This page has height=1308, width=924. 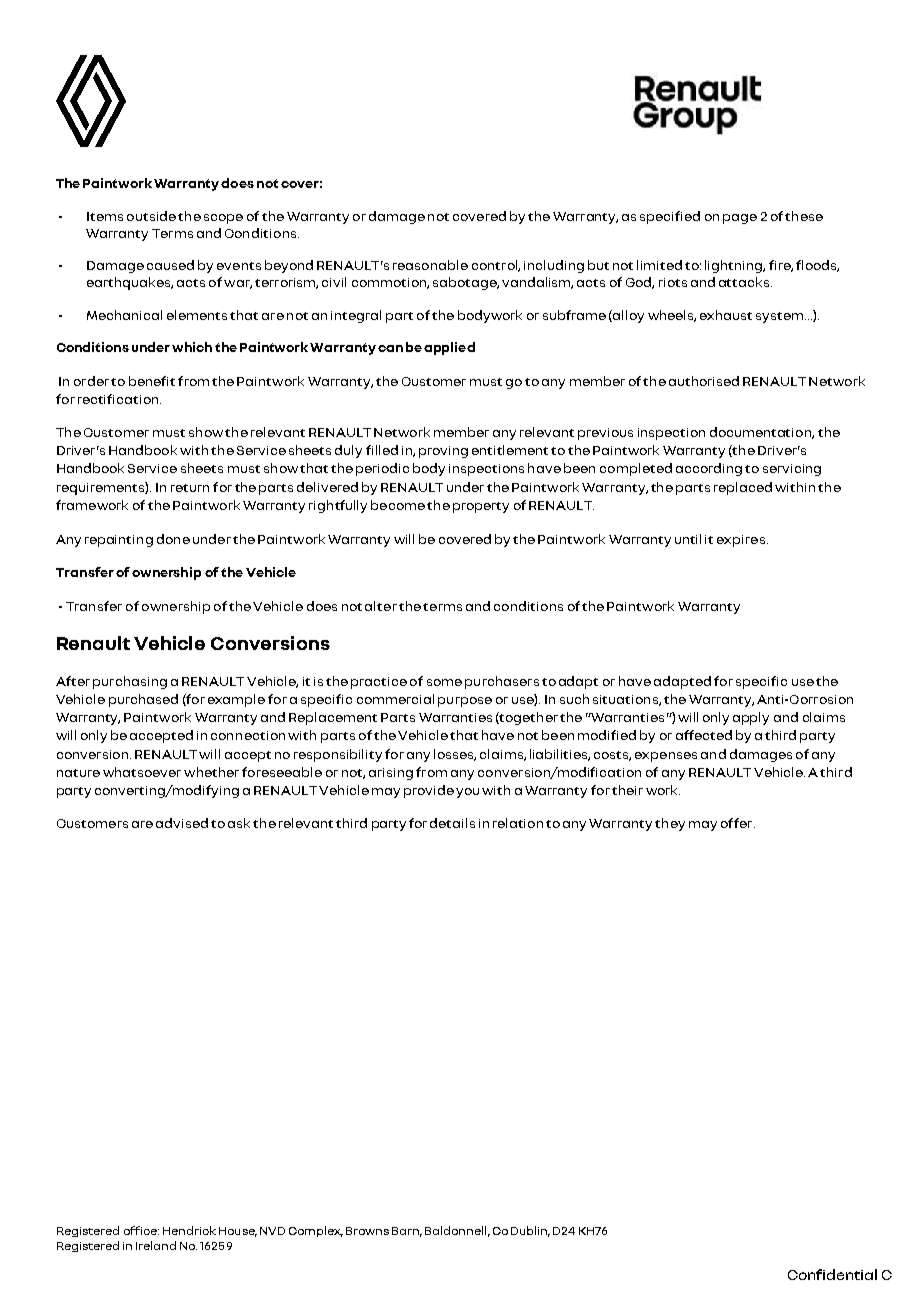 I want to click on Barn, so click(x=407, y=1232).
